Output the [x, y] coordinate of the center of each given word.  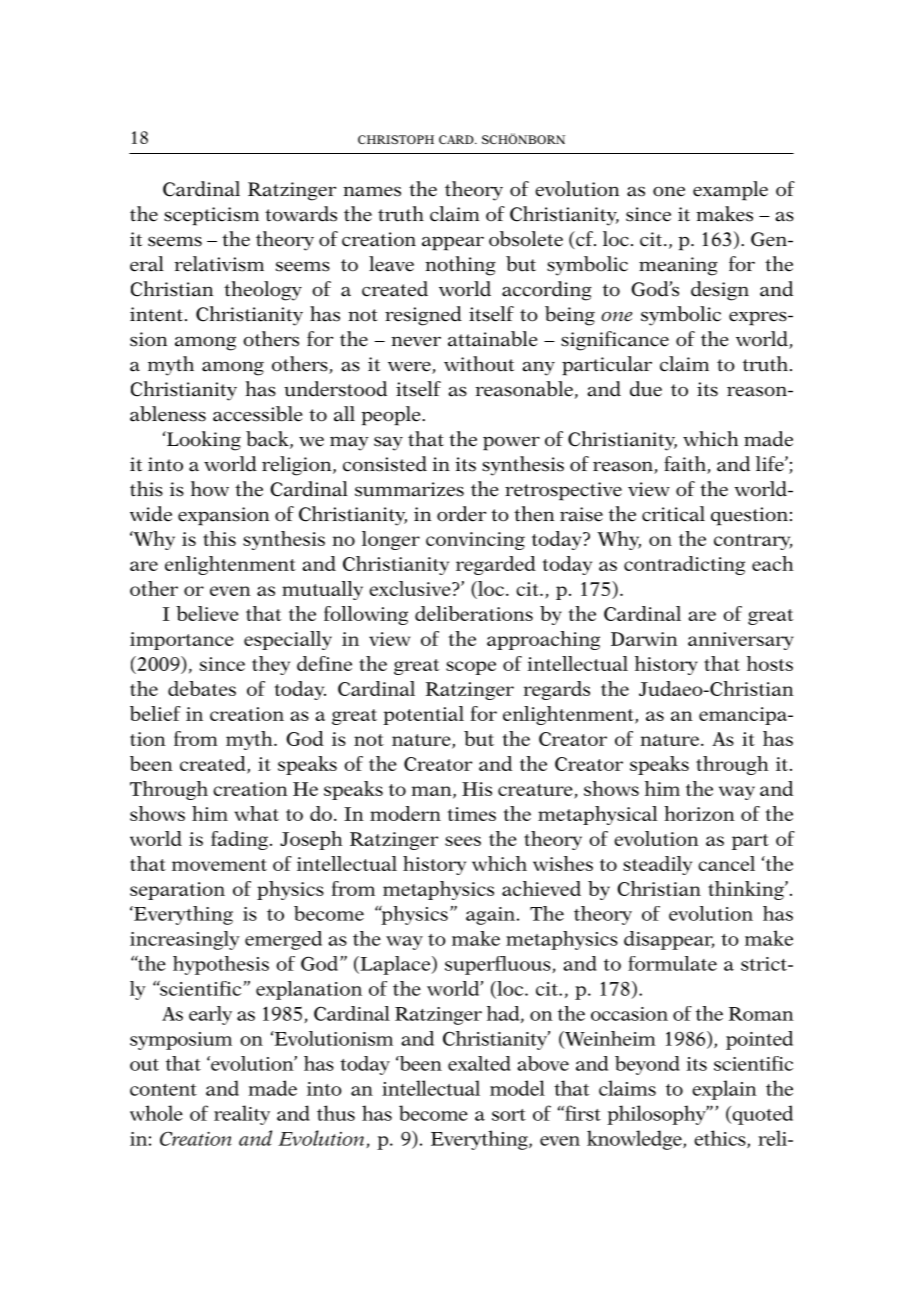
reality [242, 1115]
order [461, 514]
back [268, 440]
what [256, 813]
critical [673, 514]
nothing [460, 266]
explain [724, 1090]
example [730, 191]
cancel [726, 863]
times [471, 814]
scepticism [211, 216]
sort [509, 1115]
